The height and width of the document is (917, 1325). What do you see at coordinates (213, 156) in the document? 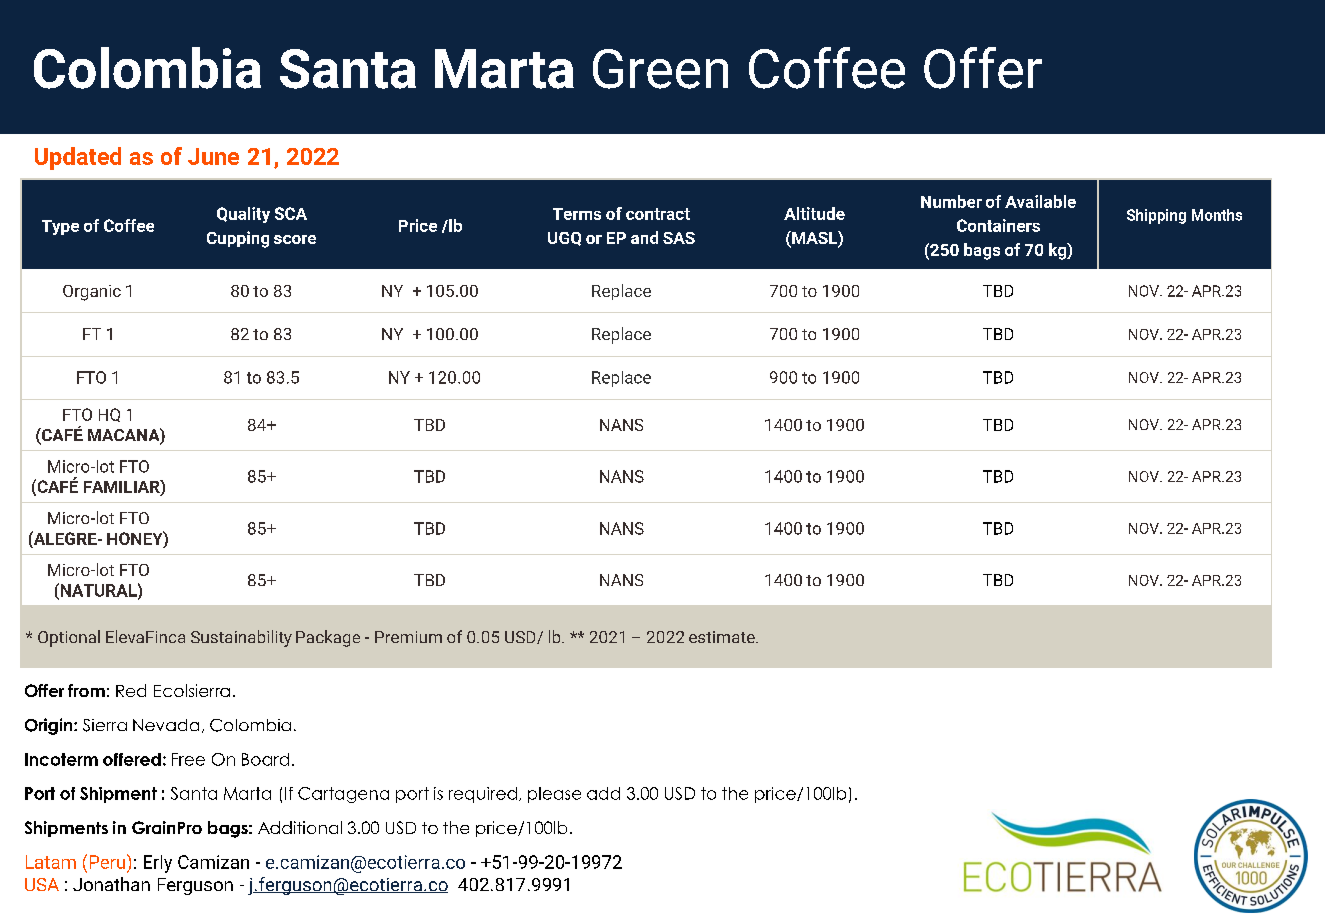
I see `June` at bounding box center [213, 156].
